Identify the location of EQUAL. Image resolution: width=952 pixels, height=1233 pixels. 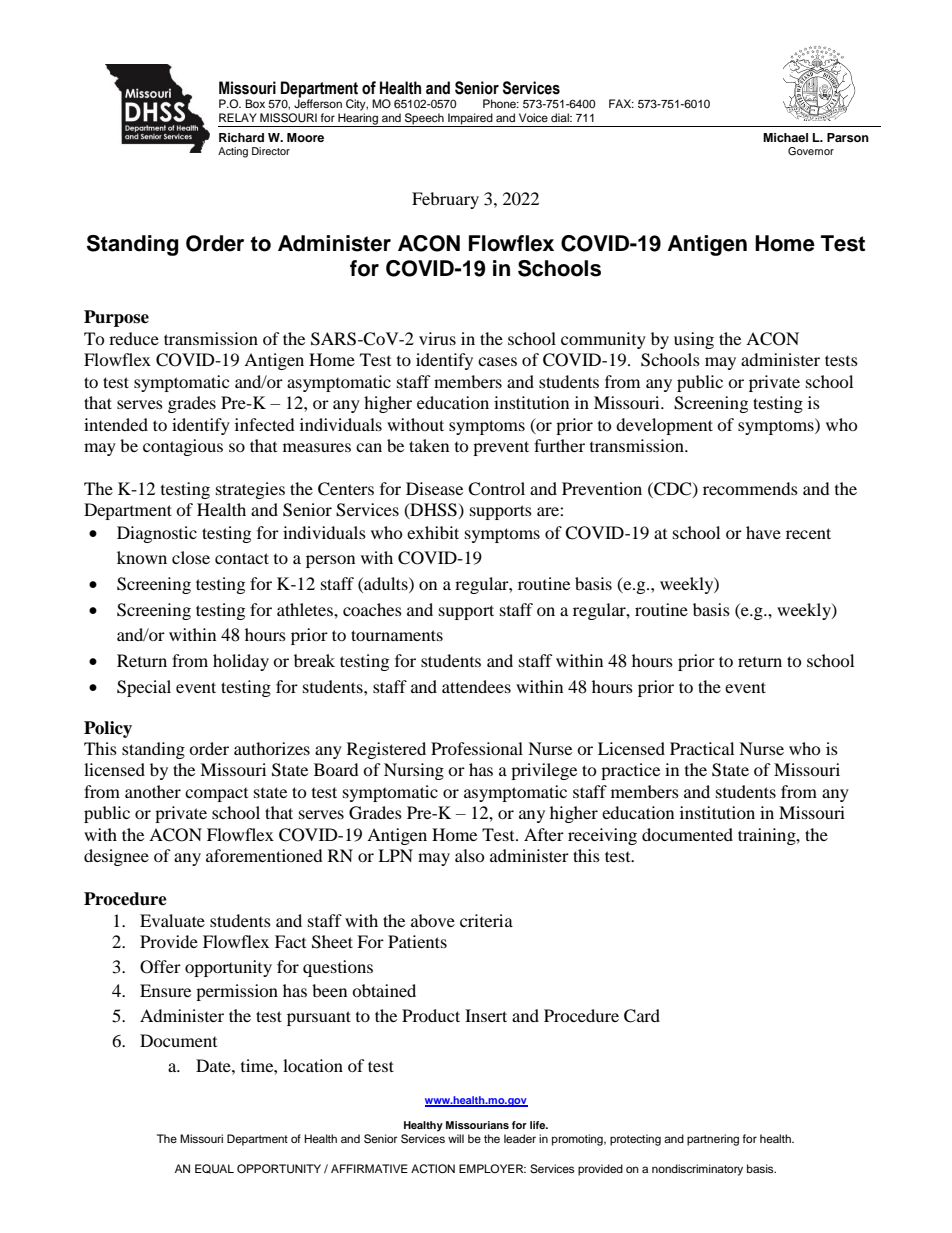
(214, 1169).
